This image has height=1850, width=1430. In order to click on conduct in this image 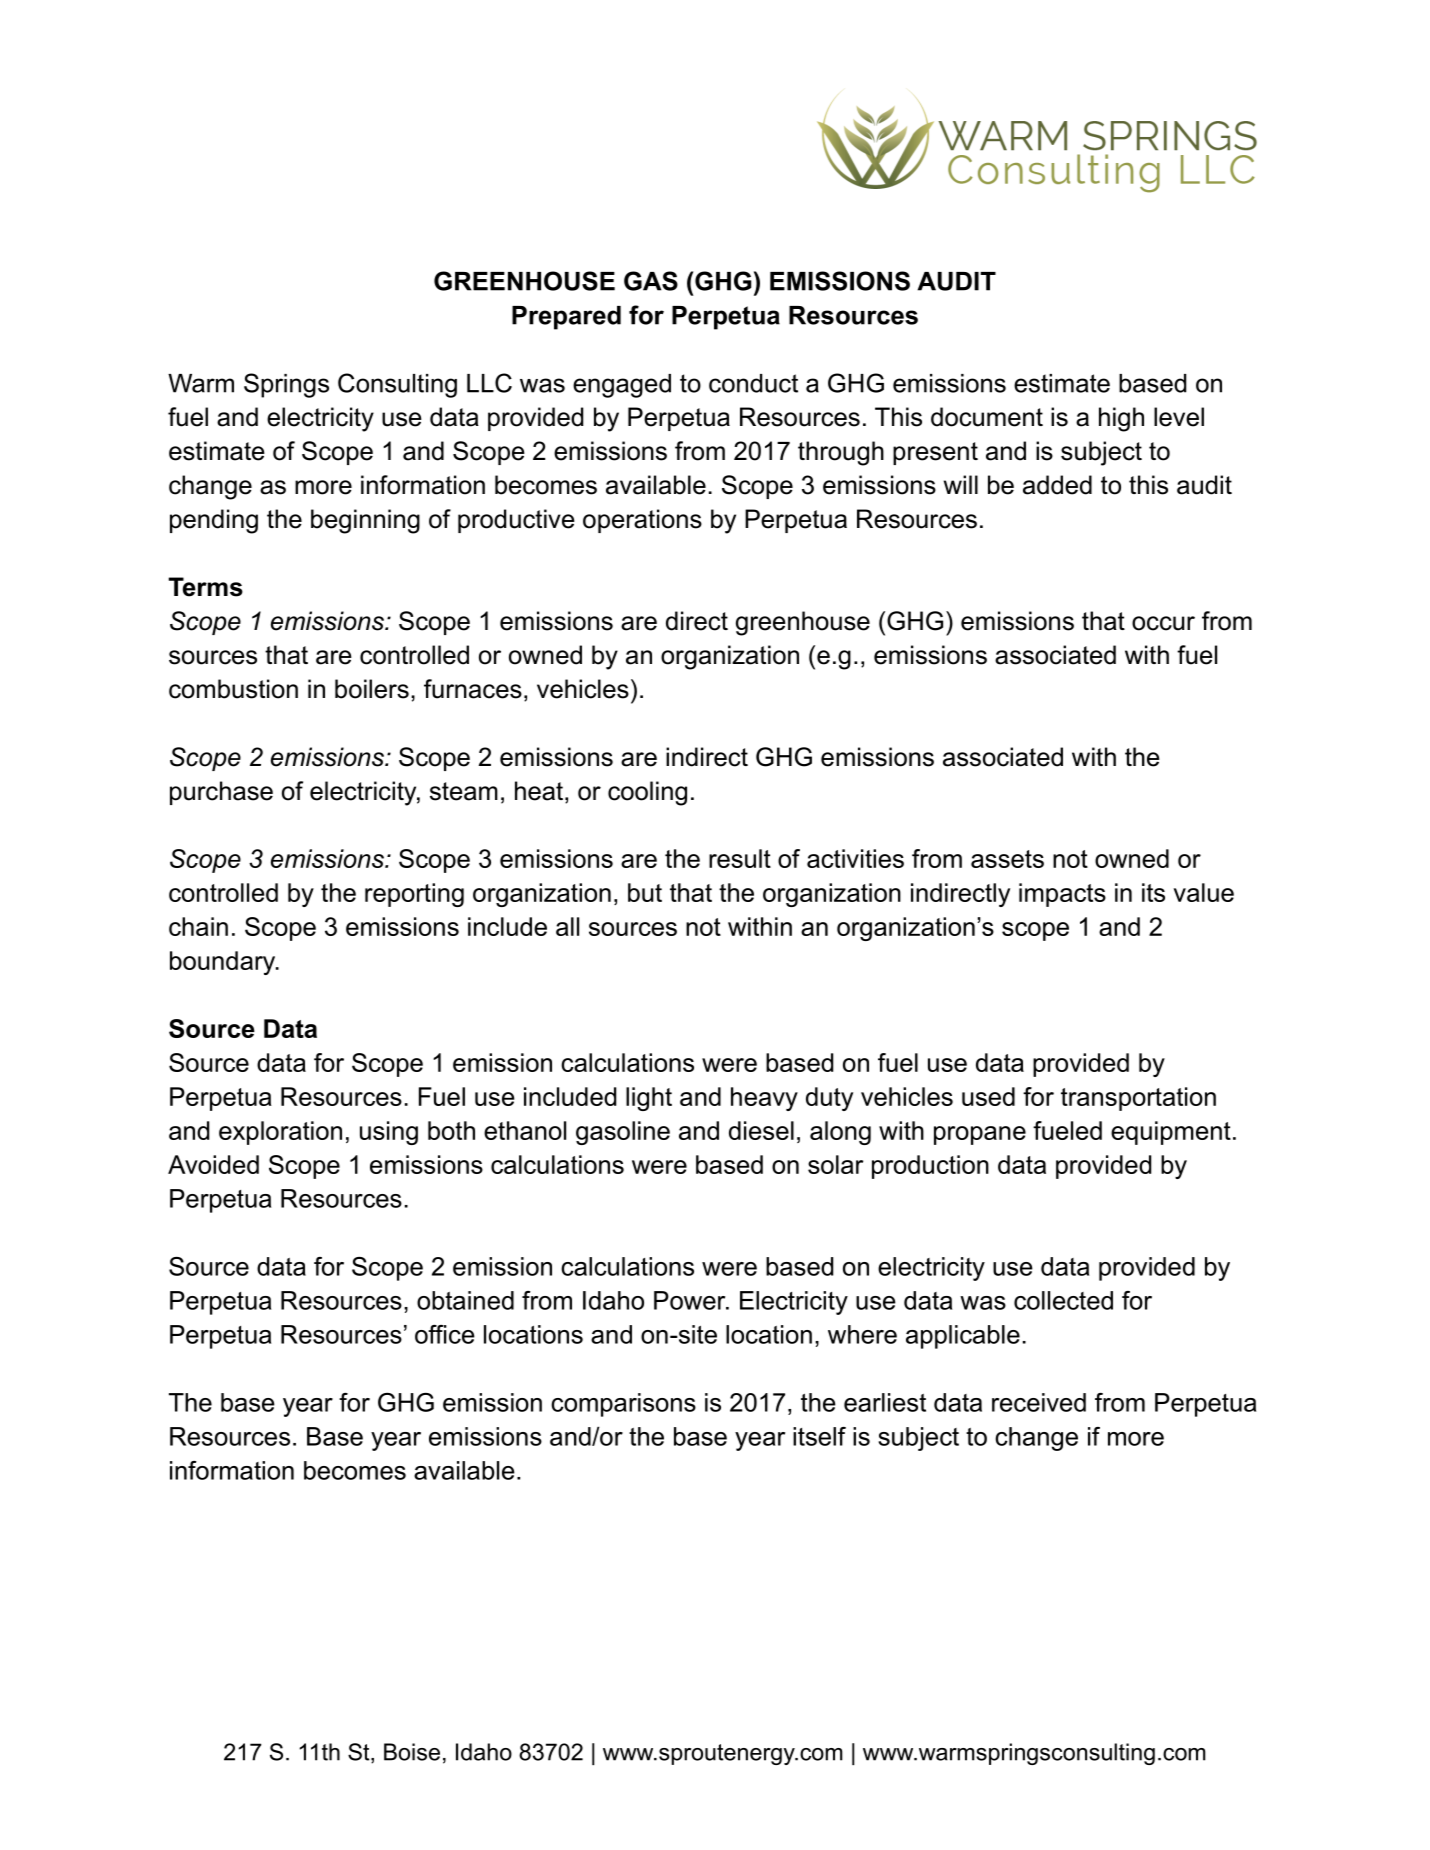, I will do `click(753, 383)`.
